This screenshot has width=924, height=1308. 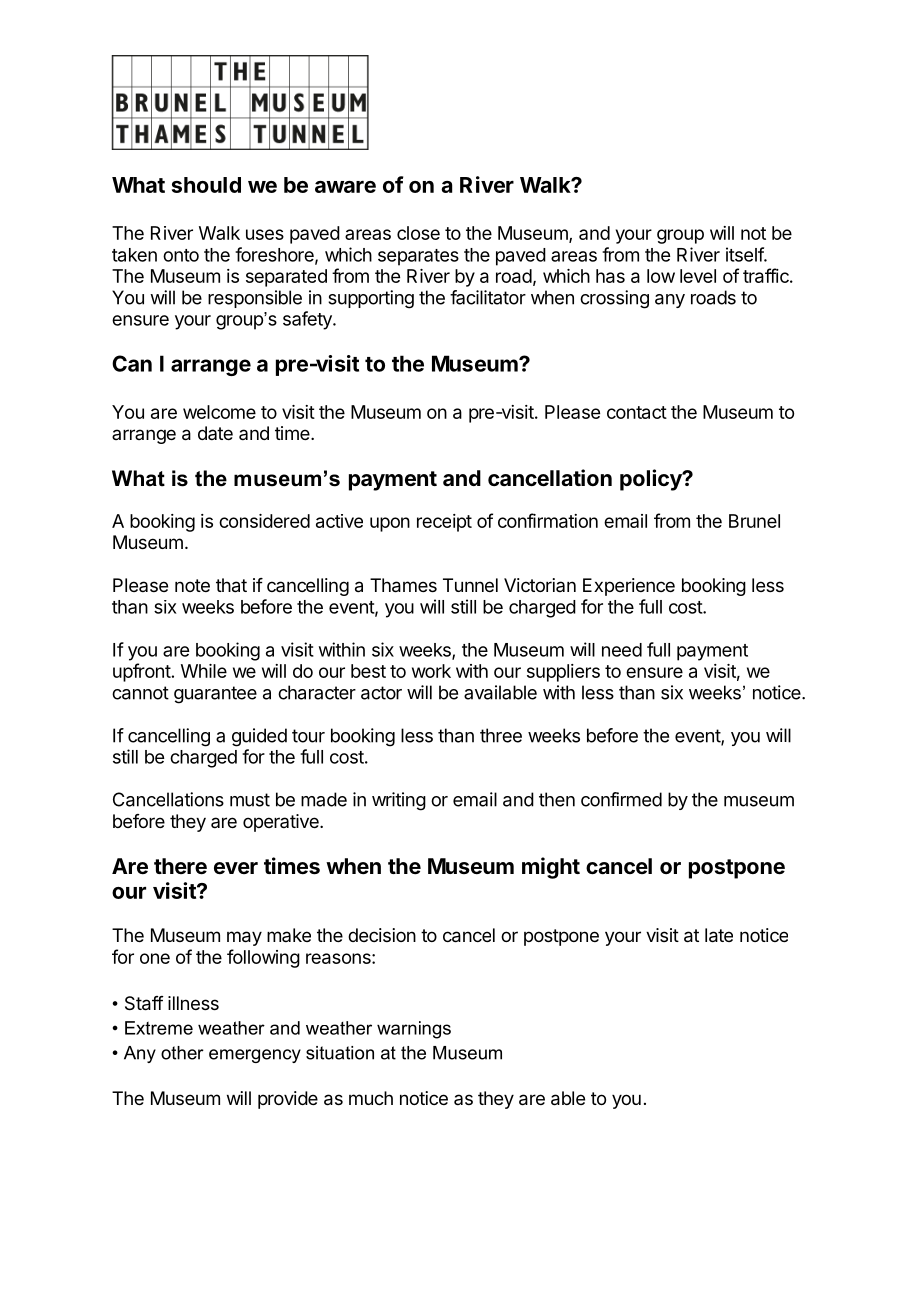 What do you see at coordinates (754, 521) in the screenshot?
I see `Brunel` at bounding box center [754, 521].
